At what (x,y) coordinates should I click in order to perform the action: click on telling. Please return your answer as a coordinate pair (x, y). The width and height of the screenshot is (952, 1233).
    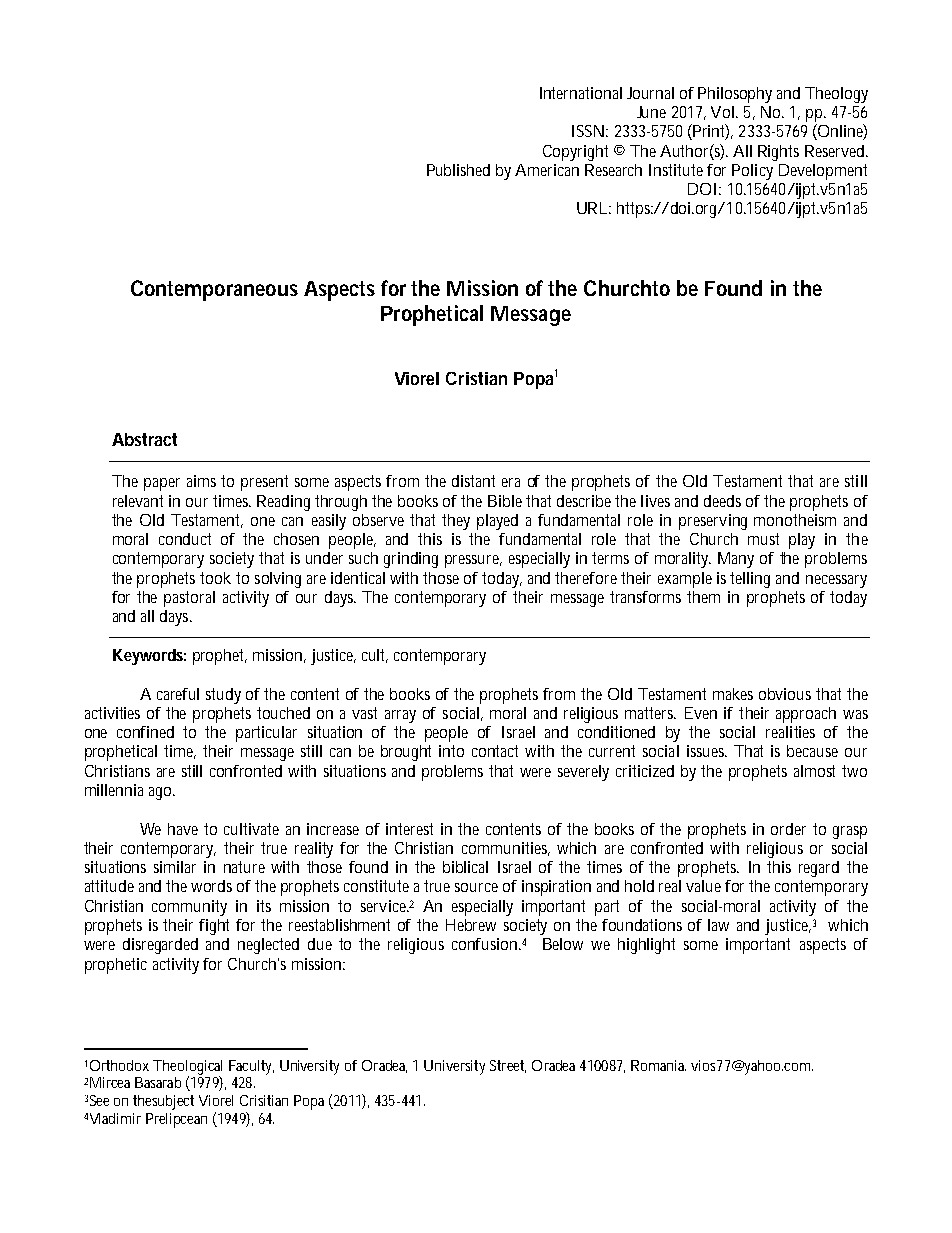
    Looking at the image, I should click on (750, 580).
